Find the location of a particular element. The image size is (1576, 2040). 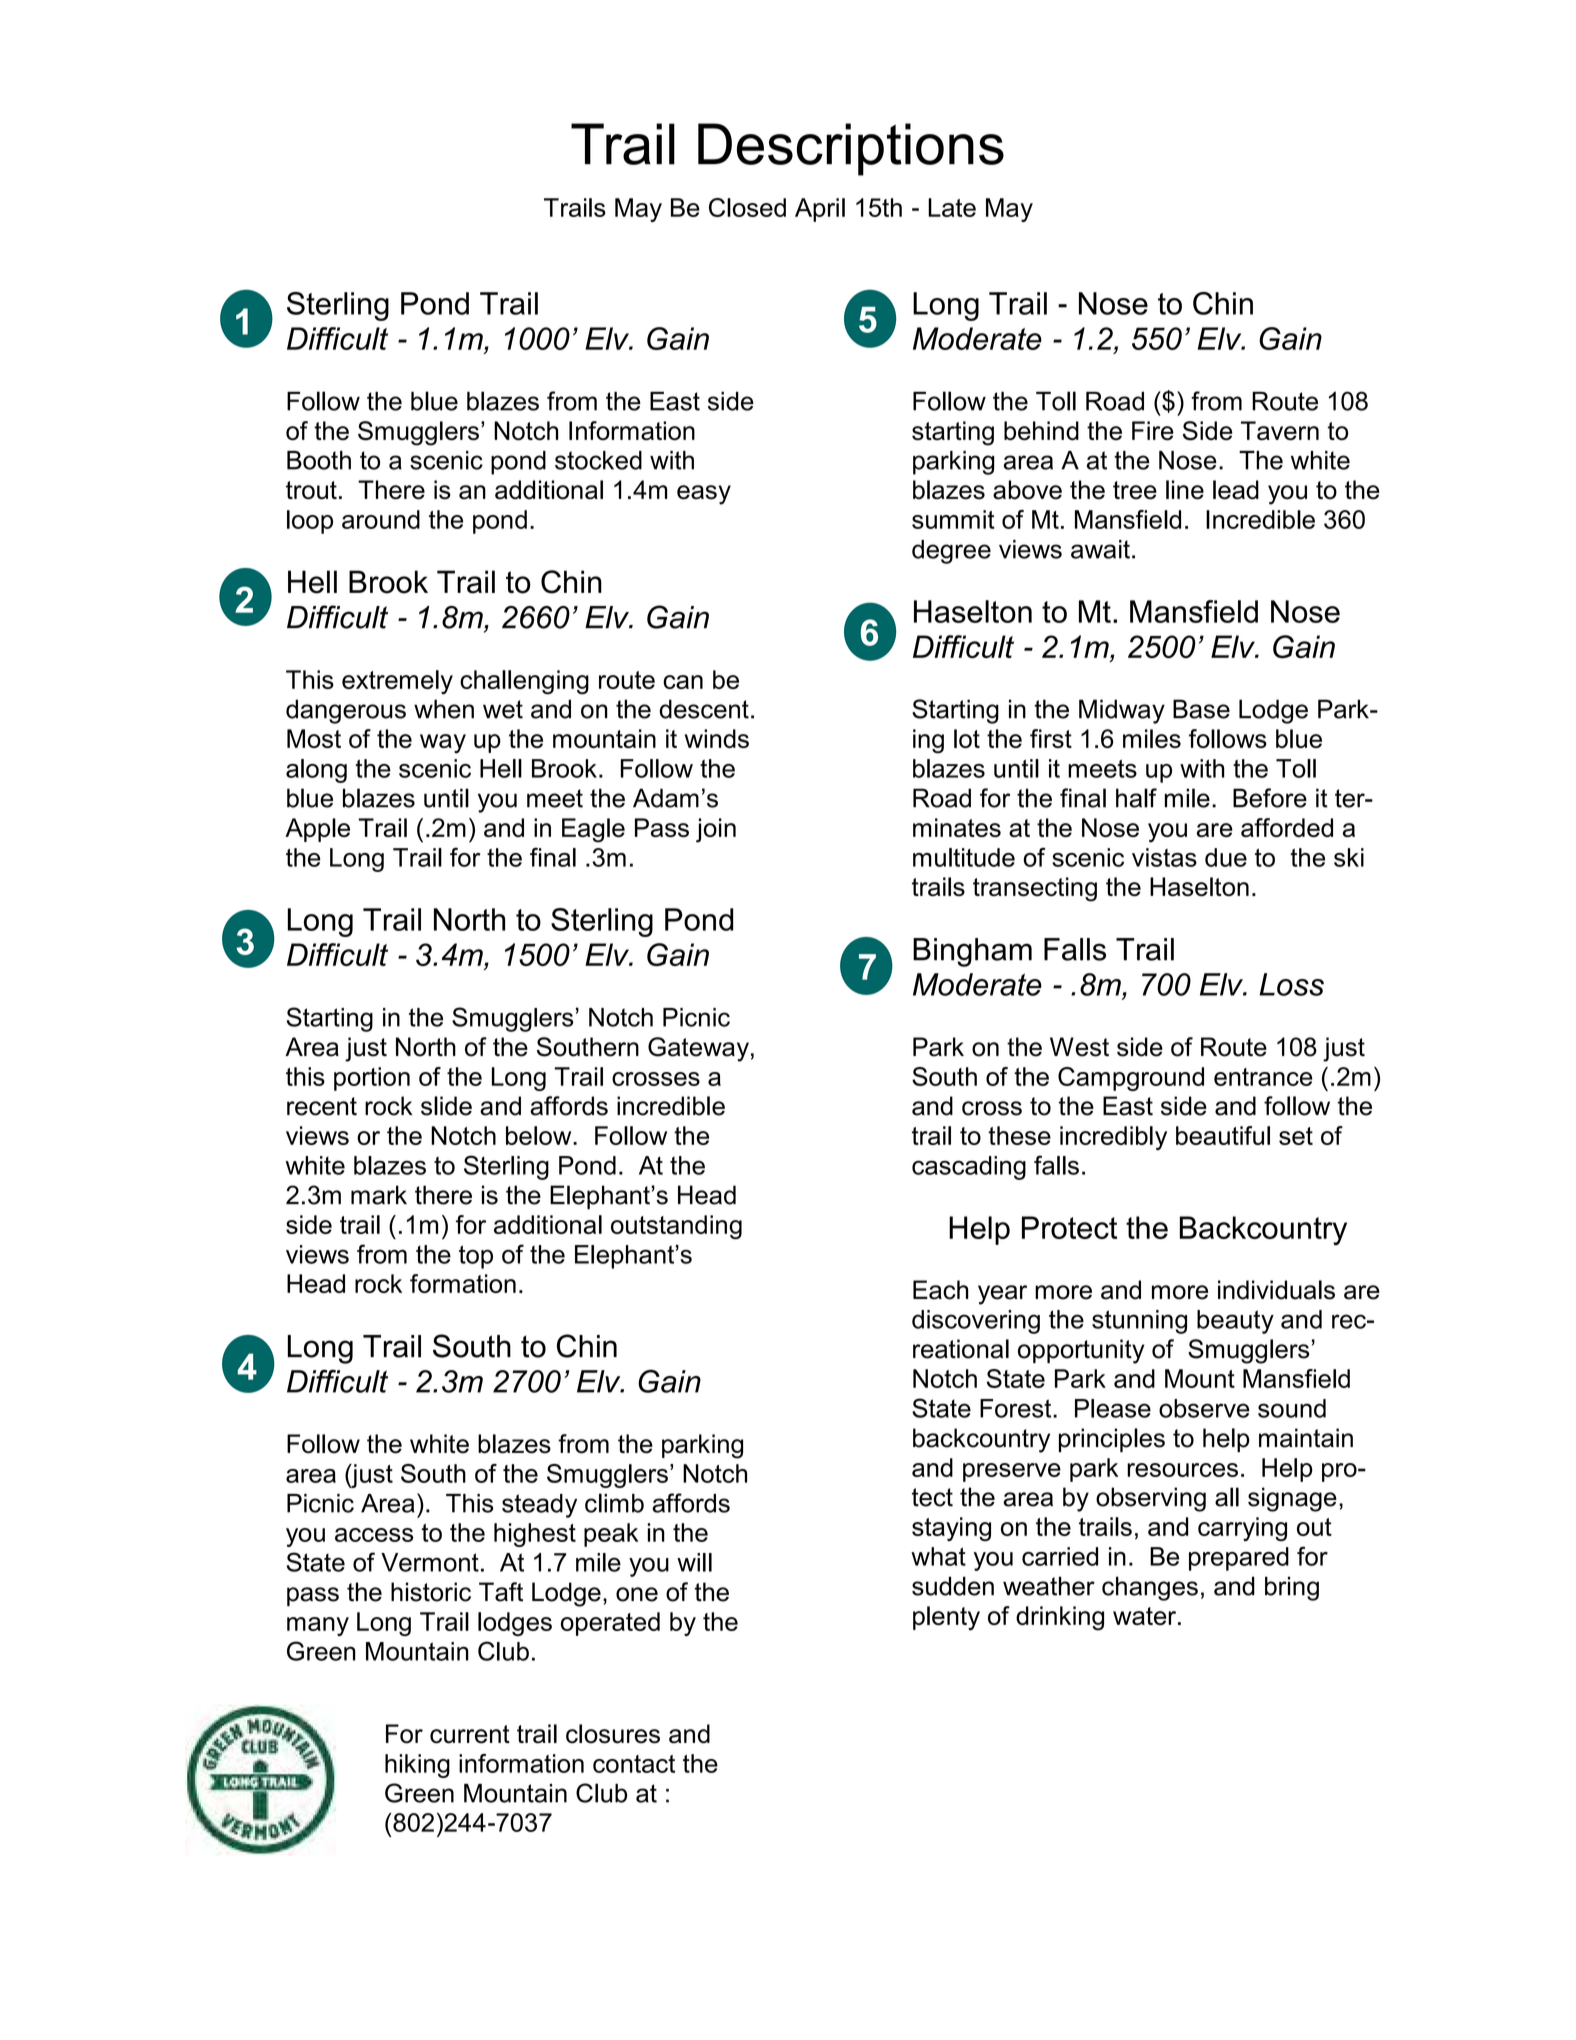

Loss is located at coordinates (1291, 984).
